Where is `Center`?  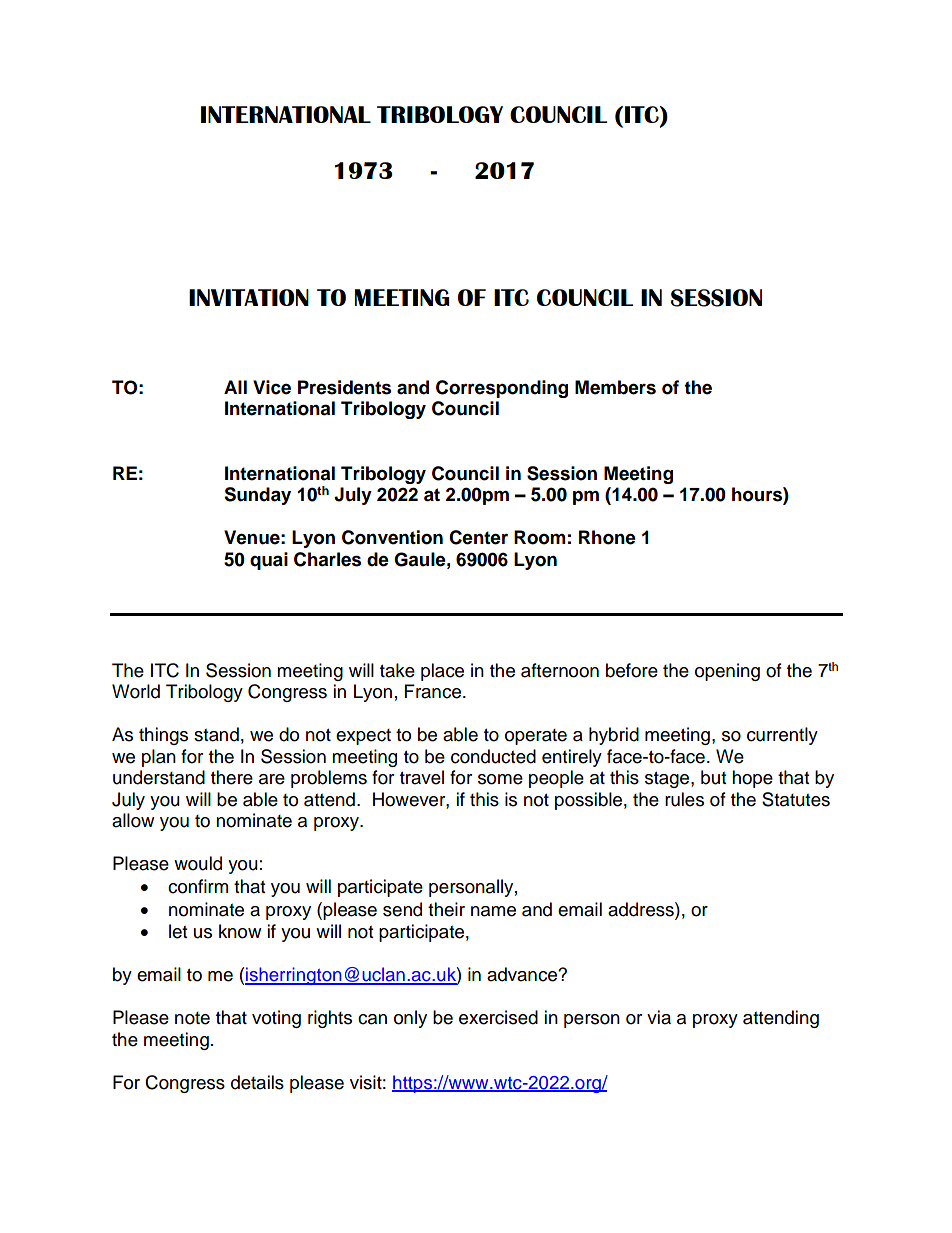
Center is located at coordinates (478, 537).
